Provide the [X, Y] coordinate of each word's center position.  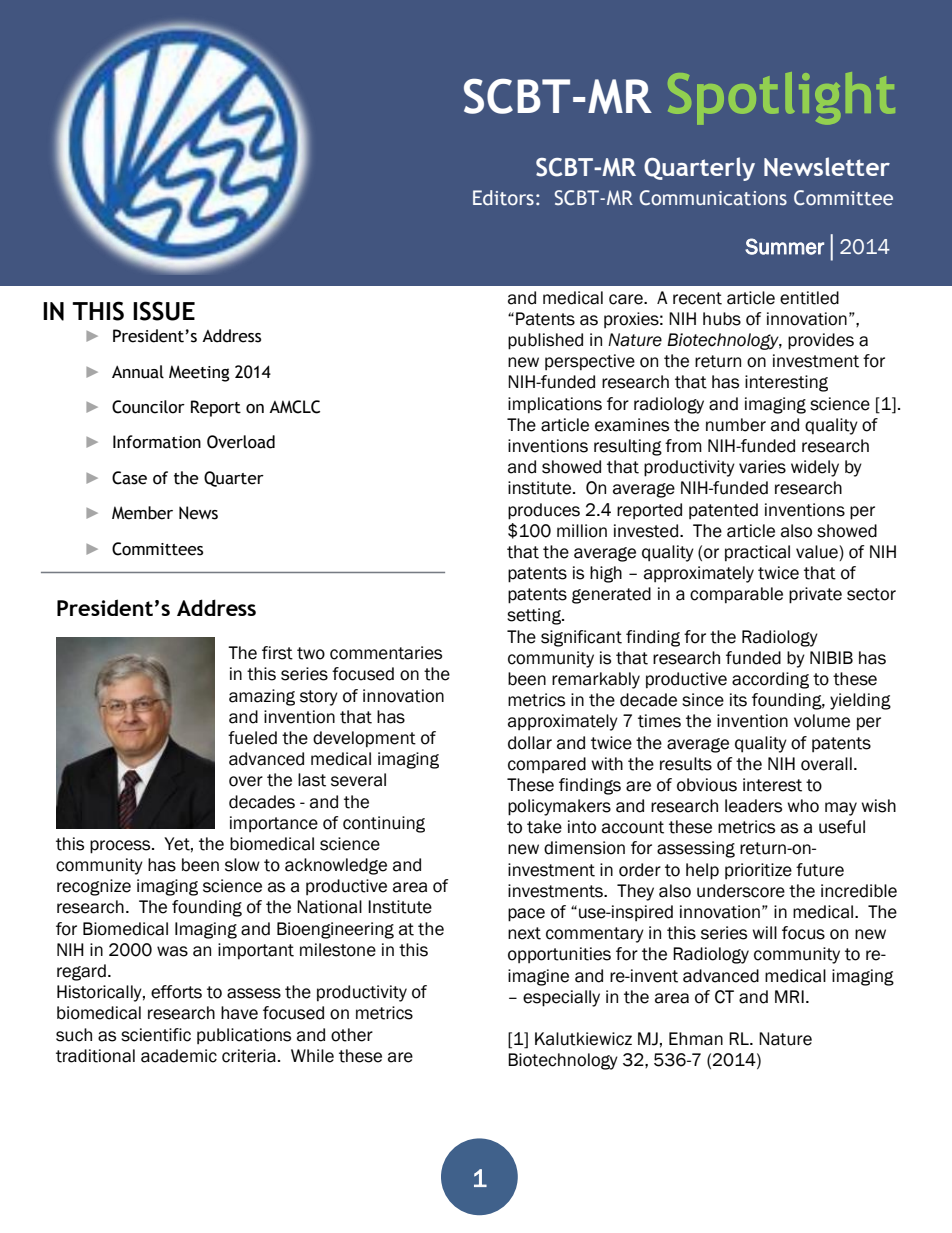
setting [535, 616]
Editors [503, 198]
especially [561, 998]
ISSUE [164, 311]
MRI [789, 996]
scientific [156, 1035]
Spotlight [781, 98]
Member [142, 513]
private [815, 595]
